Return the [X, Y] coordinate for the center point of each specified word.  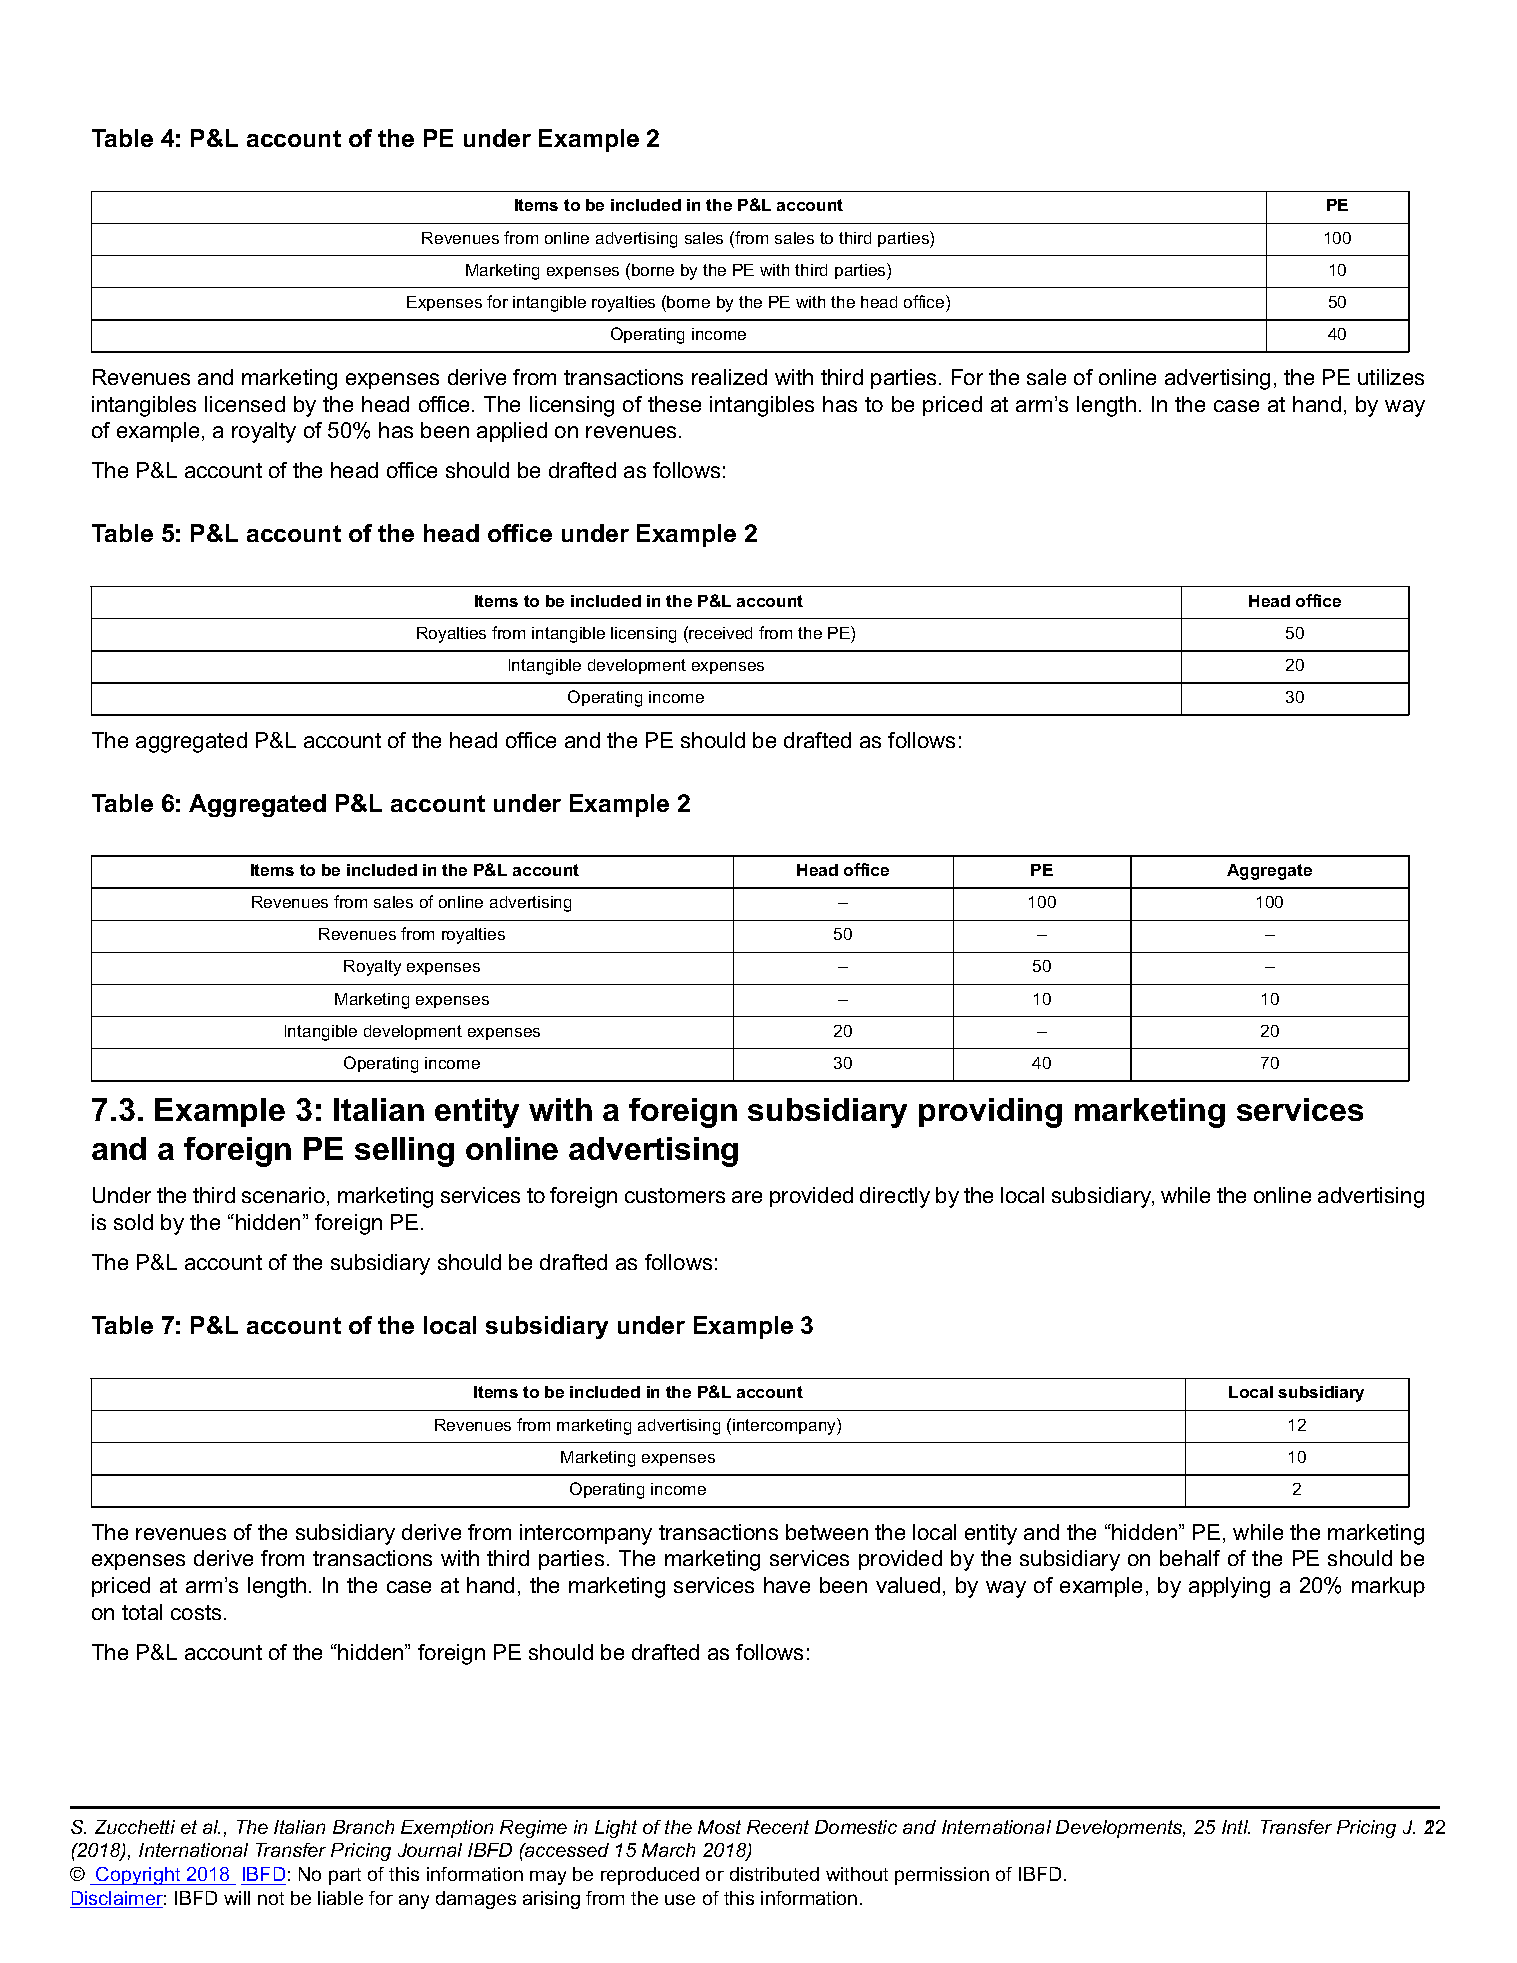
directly [895, 1197]
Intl [1236, 1827]
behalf [1190, 1558]
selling [404, 1152]
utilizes [1391, 377]
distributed [774, 1874]
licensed [245, 404]
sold [133, 1222]
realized [729, 377]
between [827, 1532]
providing [990, 1113]
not [271, 1898]
